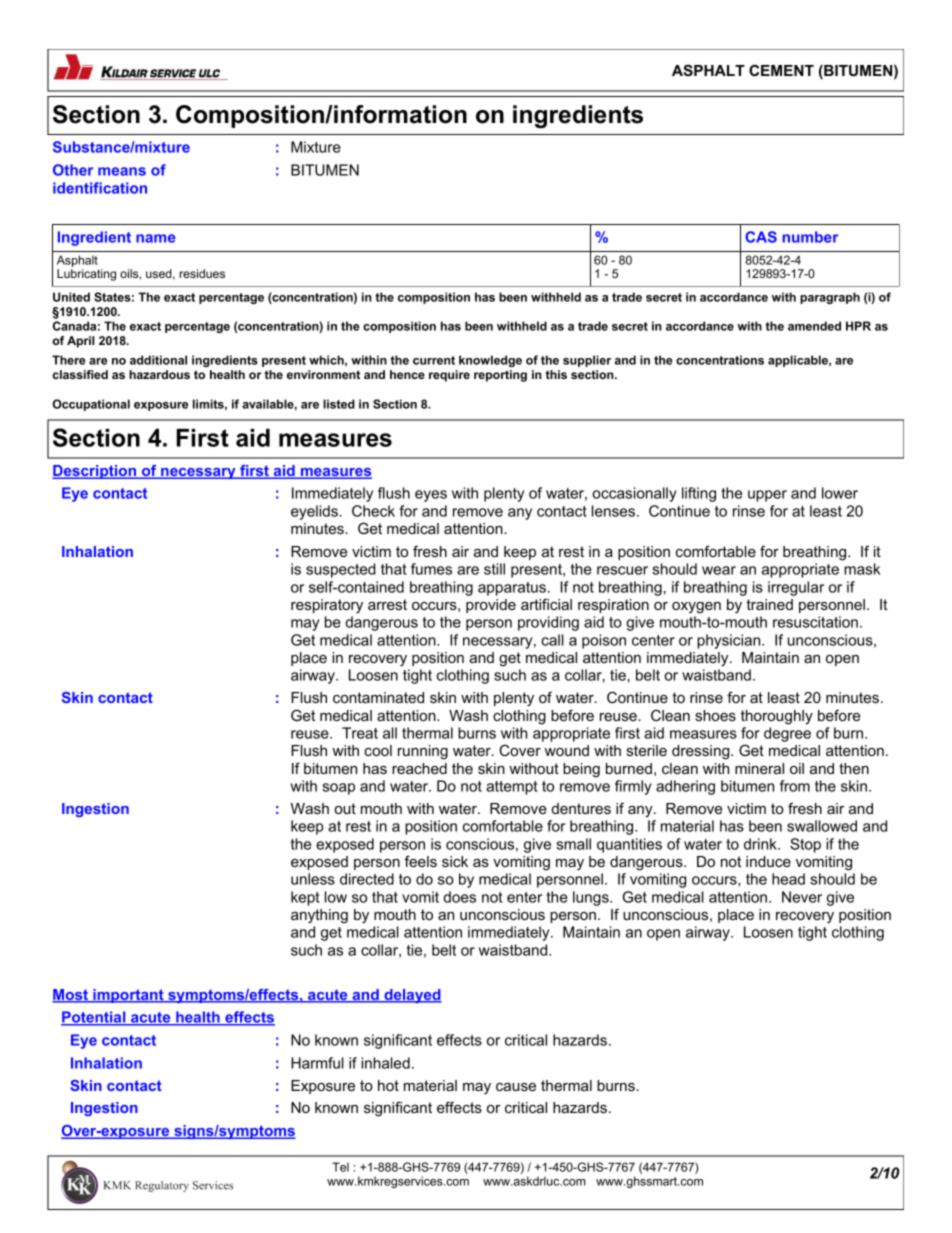  I want to click on number, so click(810, 237).
